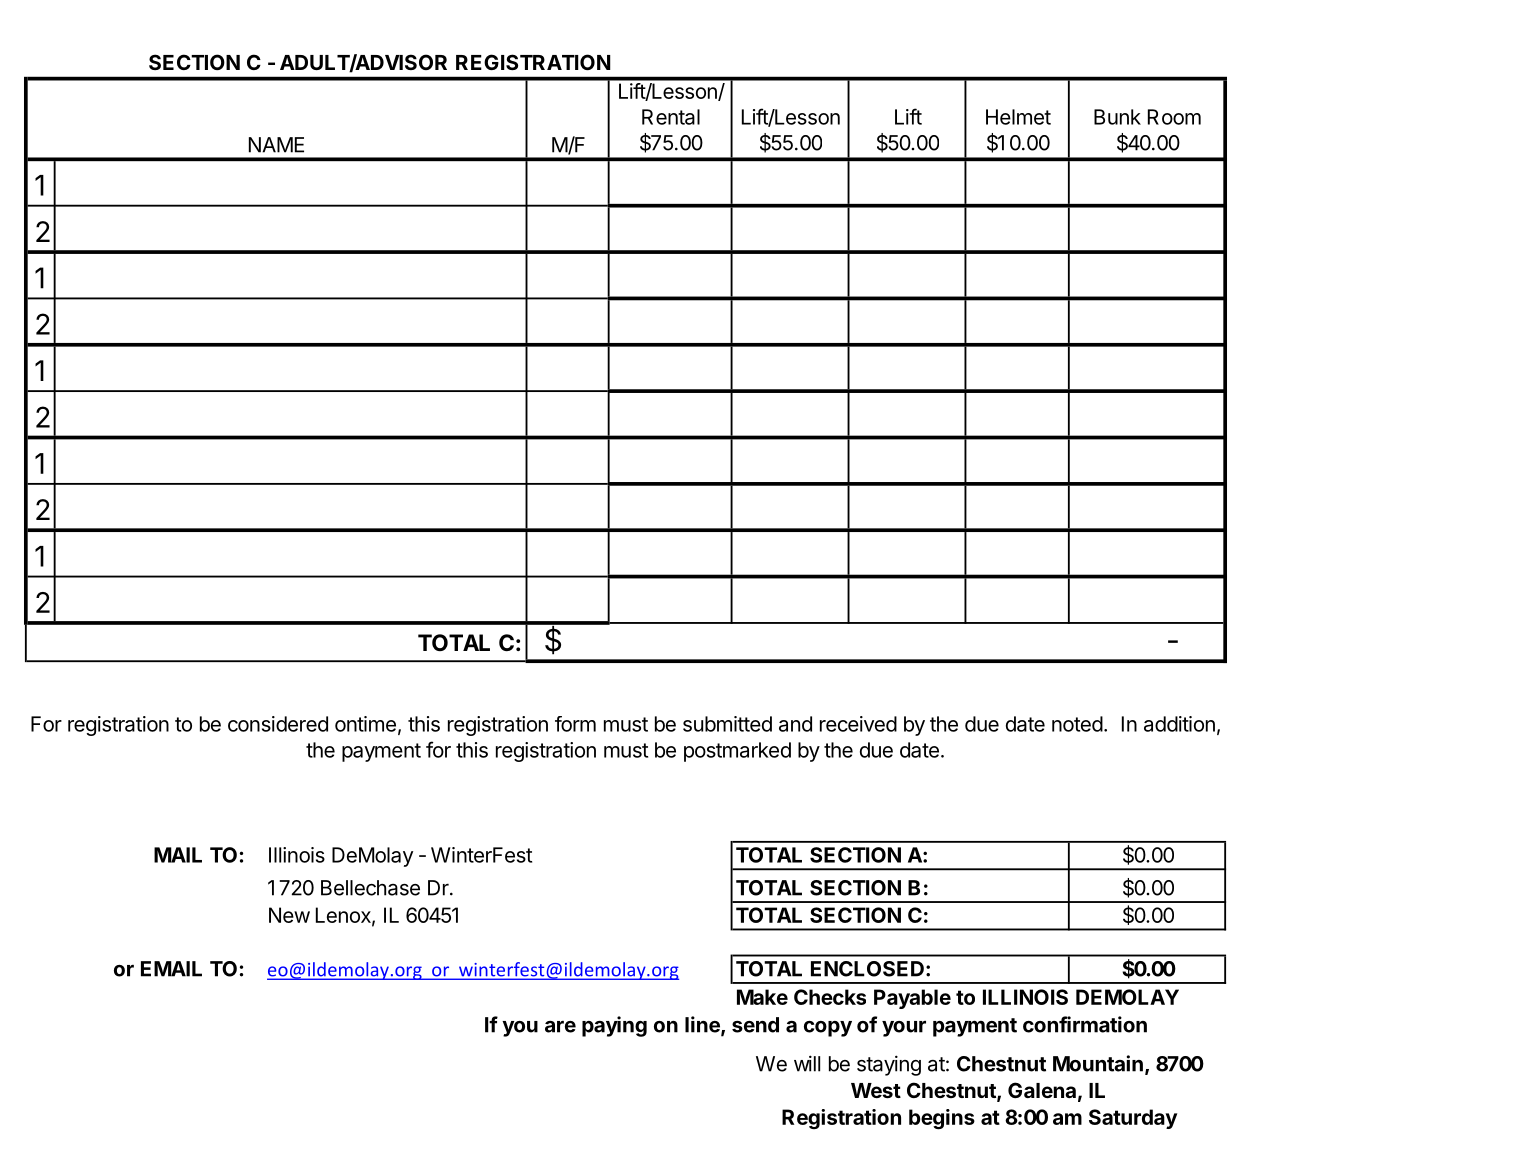  I want to click on Galena, so click(1042, 1090).
